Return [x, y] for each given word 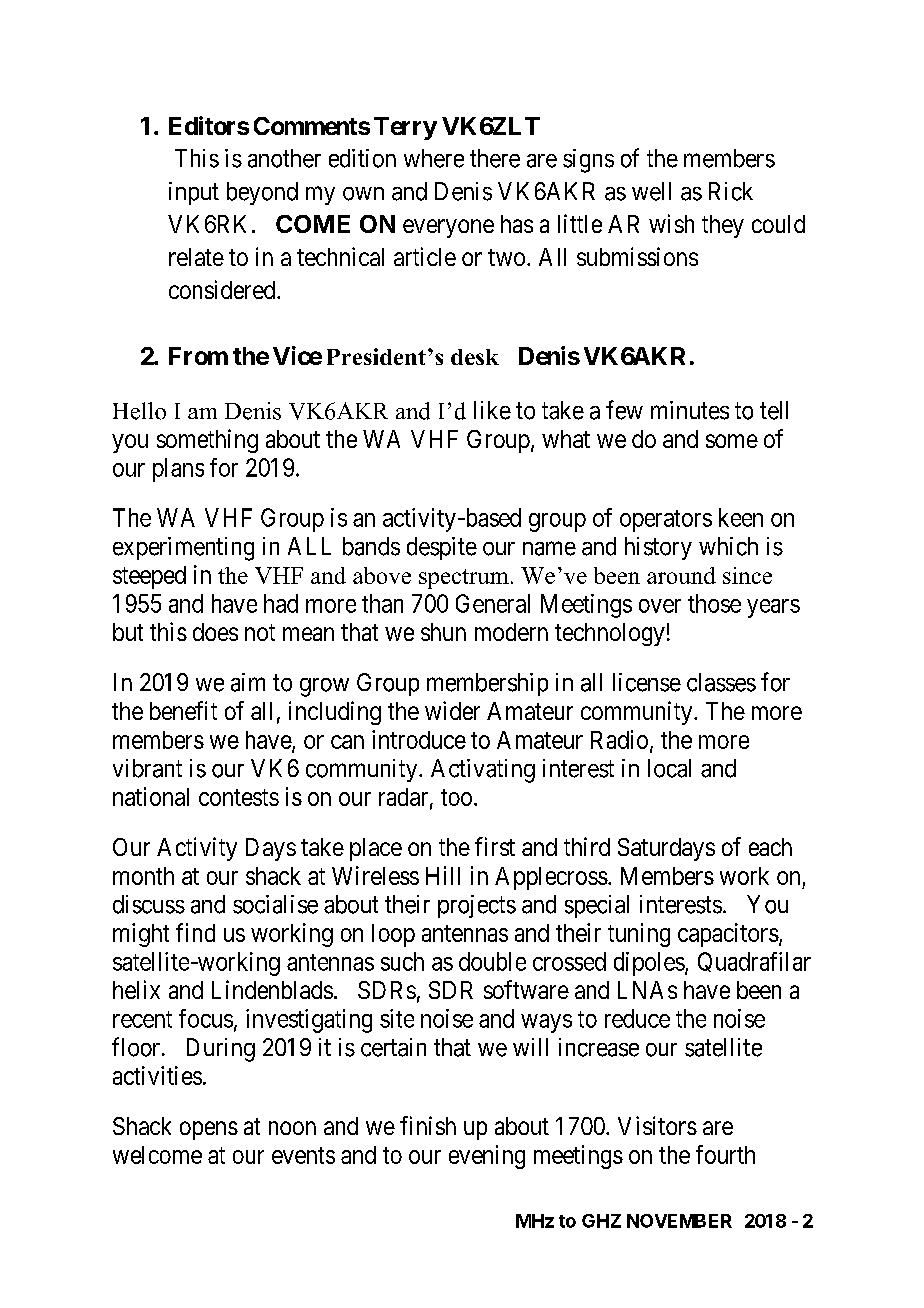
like [492, 410]
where [434, 158]
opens [209, 1130]
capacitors [728, 935]
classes [721, 682]
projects [477, 906]
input [194, 193]
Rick [731, 191]
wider [452, 710]
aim [248, 682]
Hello [139, 411]
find [195, 932]
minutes [690, 410]
